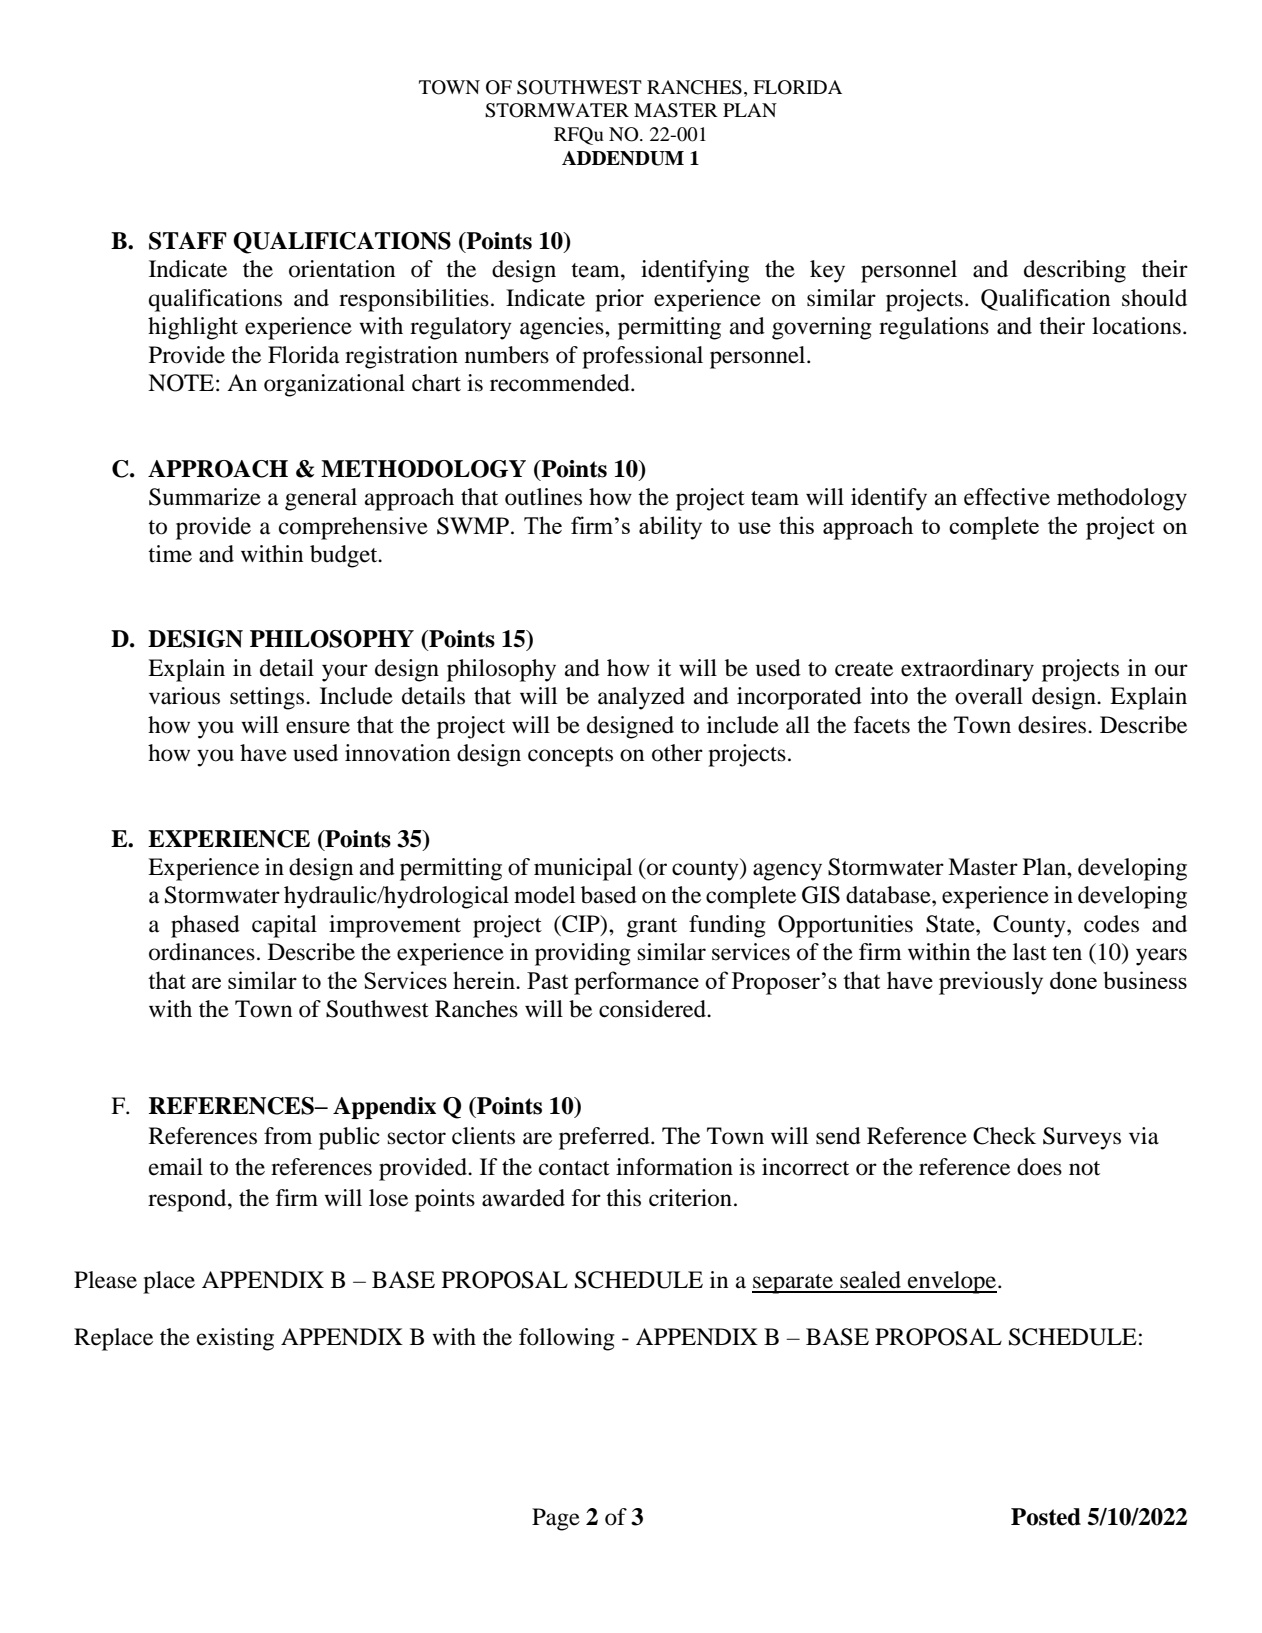 This image has width=1262, height=1633. Describe the element at coordinates (556, 1519) in the image. I see `Page` at that location.
